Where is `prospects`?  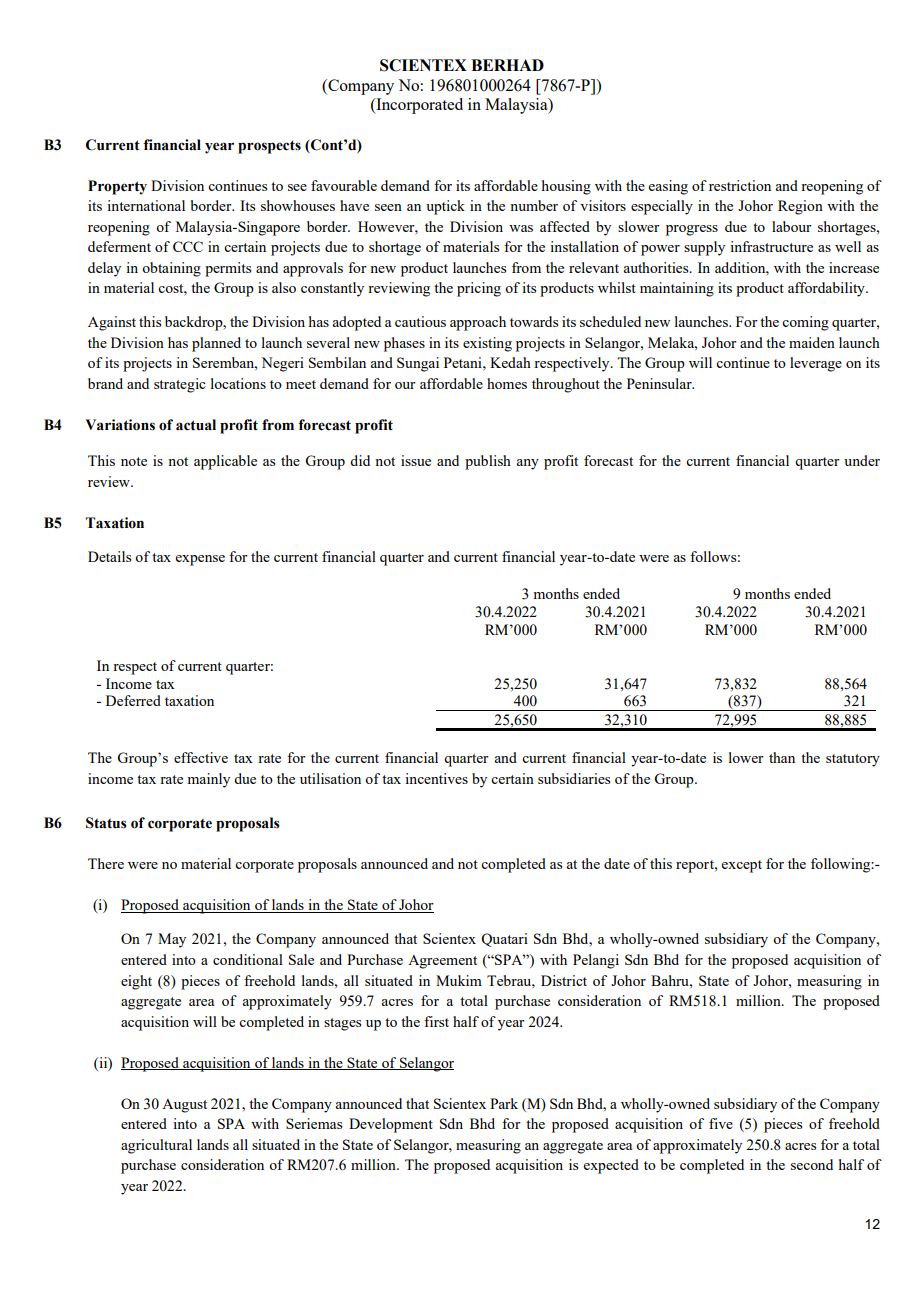
prospects is located at coordinates (269, 147).
